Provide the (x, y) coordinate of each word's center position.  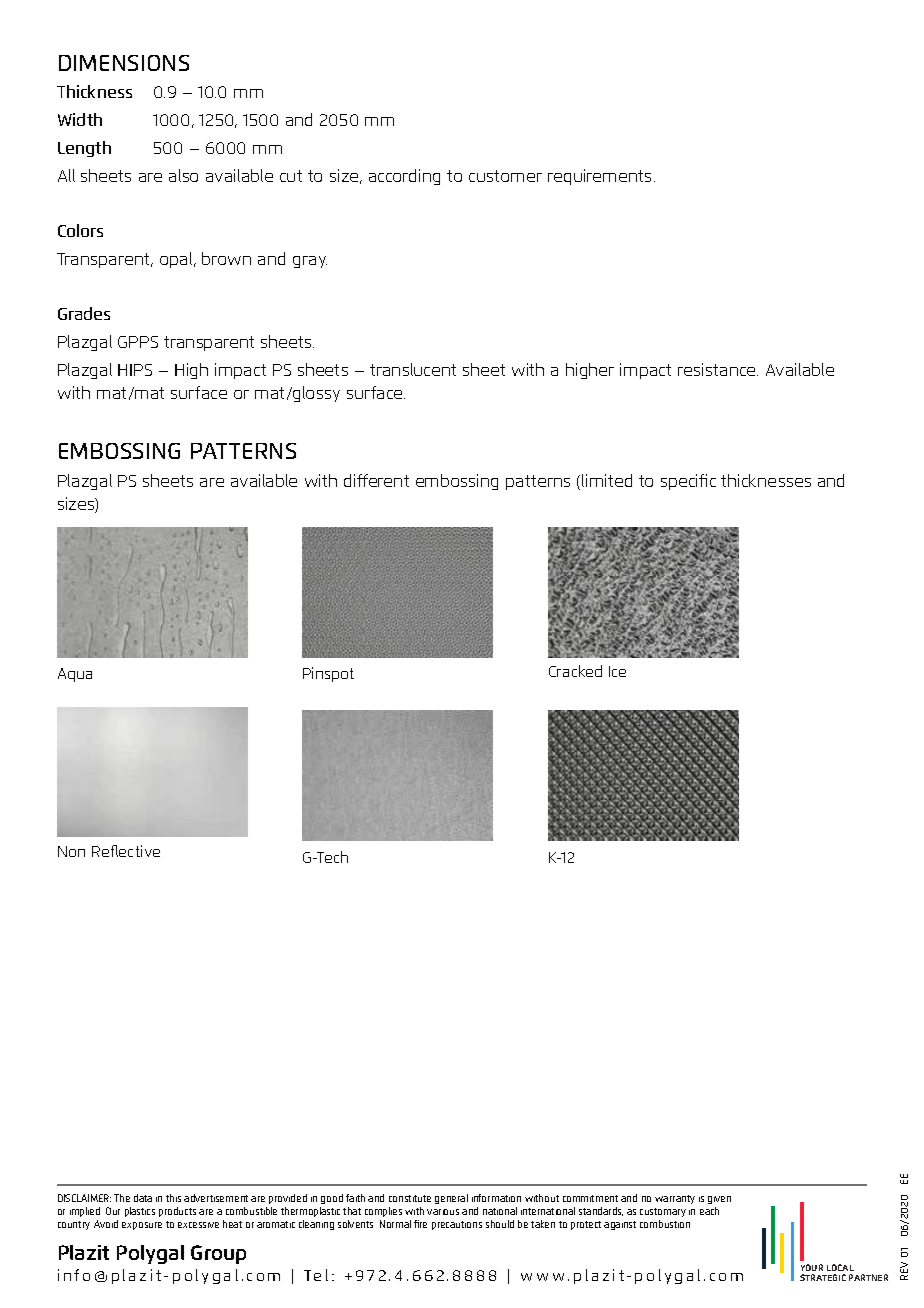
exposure (142, 1226)
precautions (457, 1225)
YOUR (812, 1267)
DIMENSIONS (124, 63)
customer (505, 176)
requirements (599, 177)
